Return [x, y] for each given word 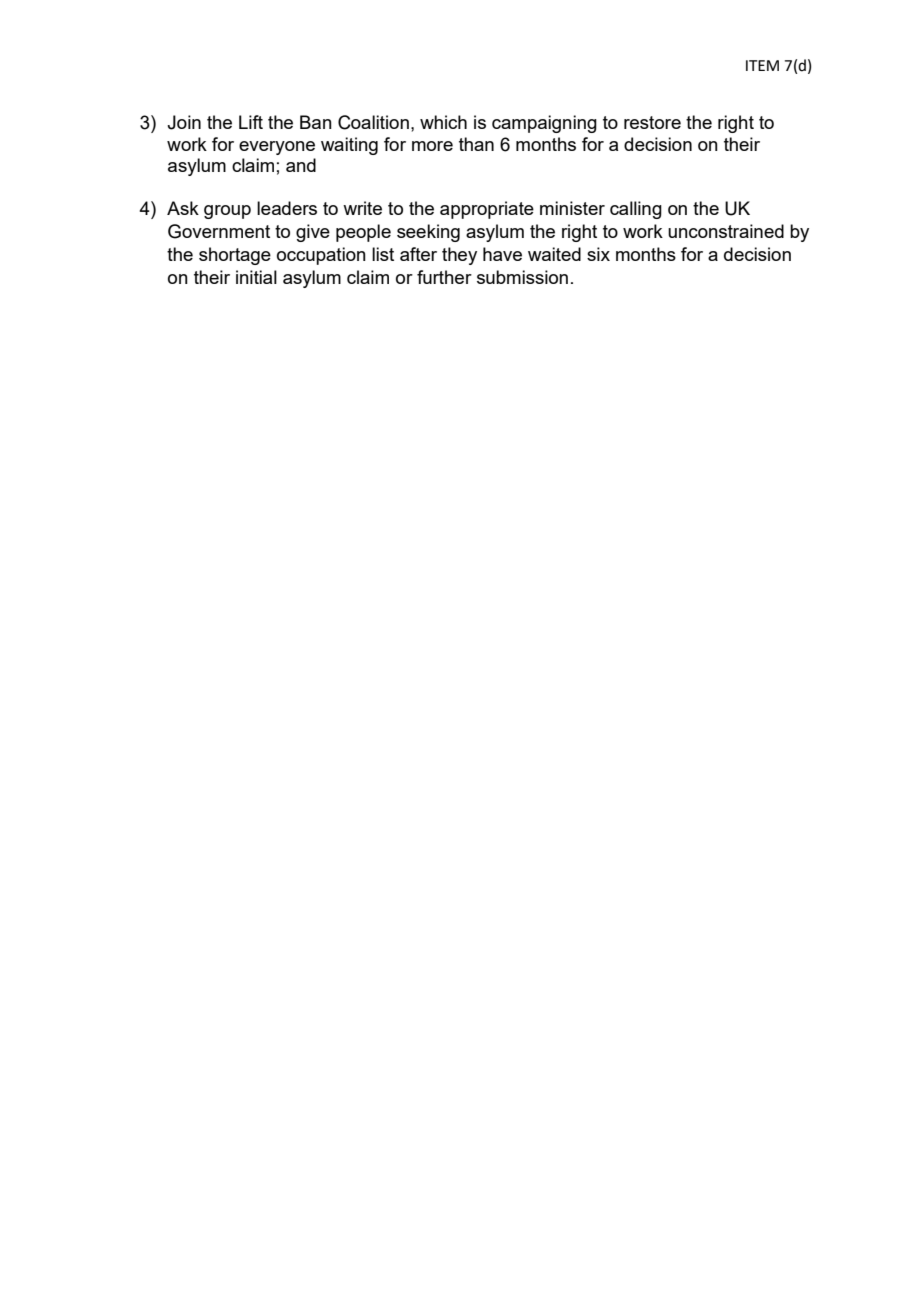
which [443, 122]
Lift [251, 122]
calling [636, 210]
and [301, 165]
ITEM [762, 65]
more [432, 146]
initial [256, 277]
